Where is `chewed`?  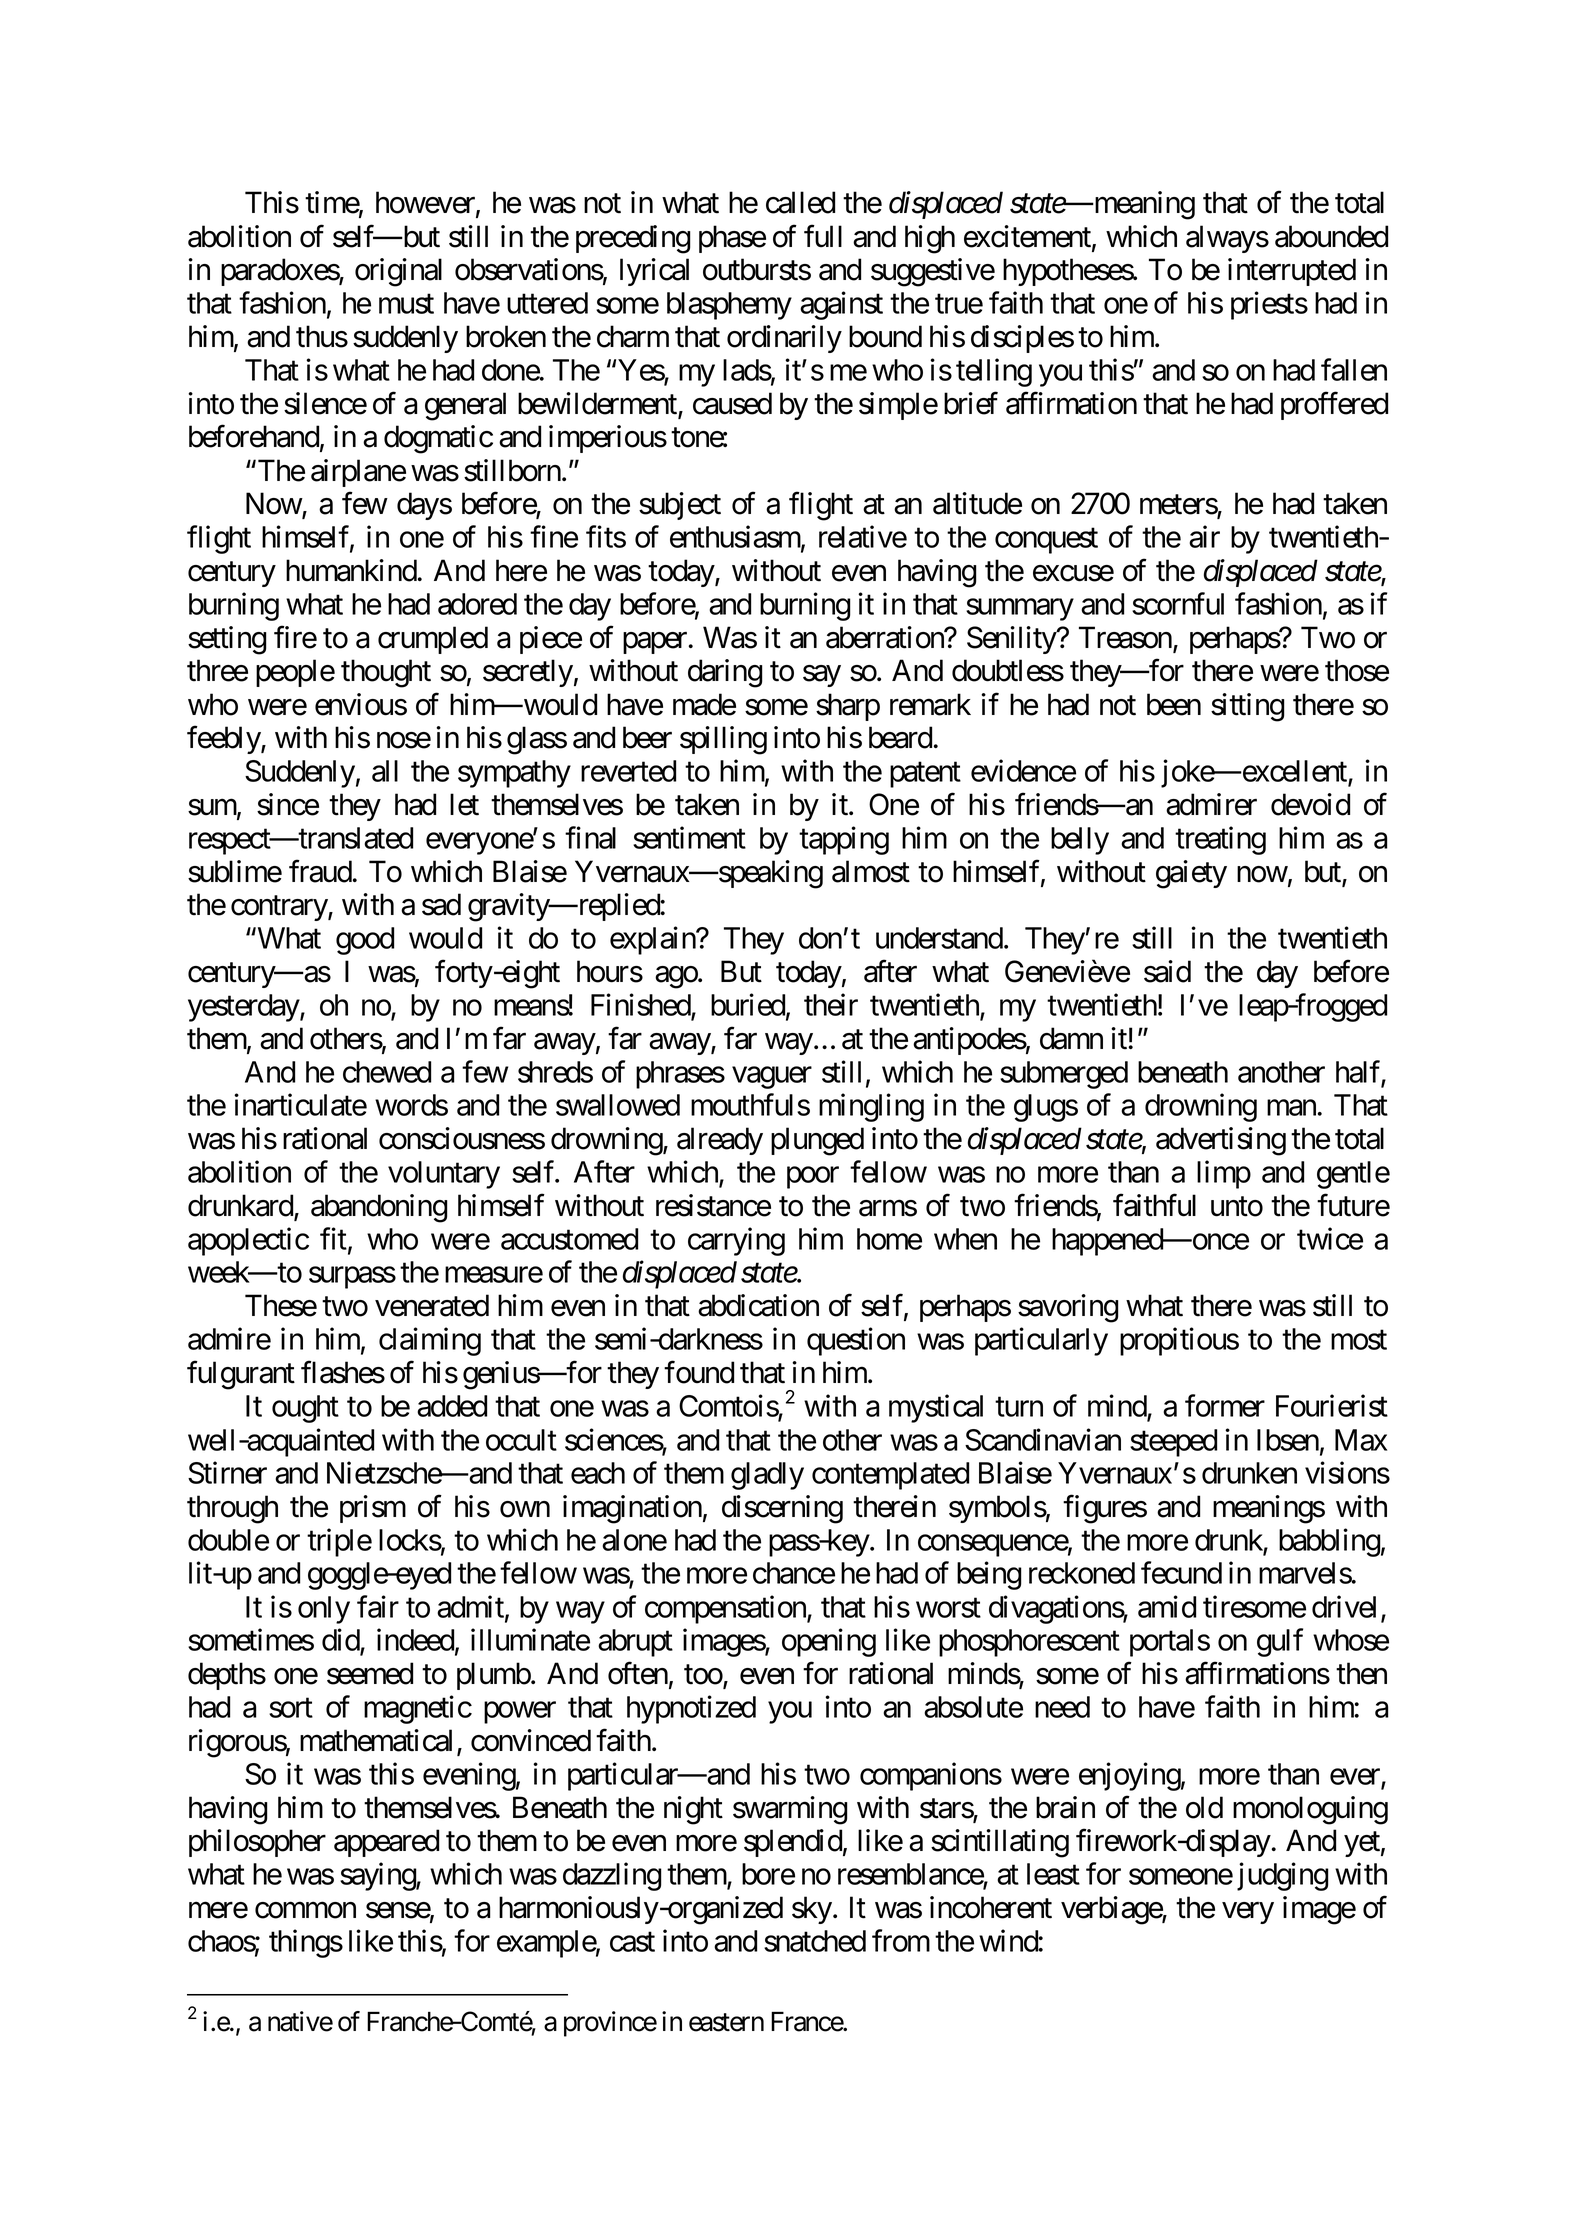
chewed is located at coordinates (387, 1072).
